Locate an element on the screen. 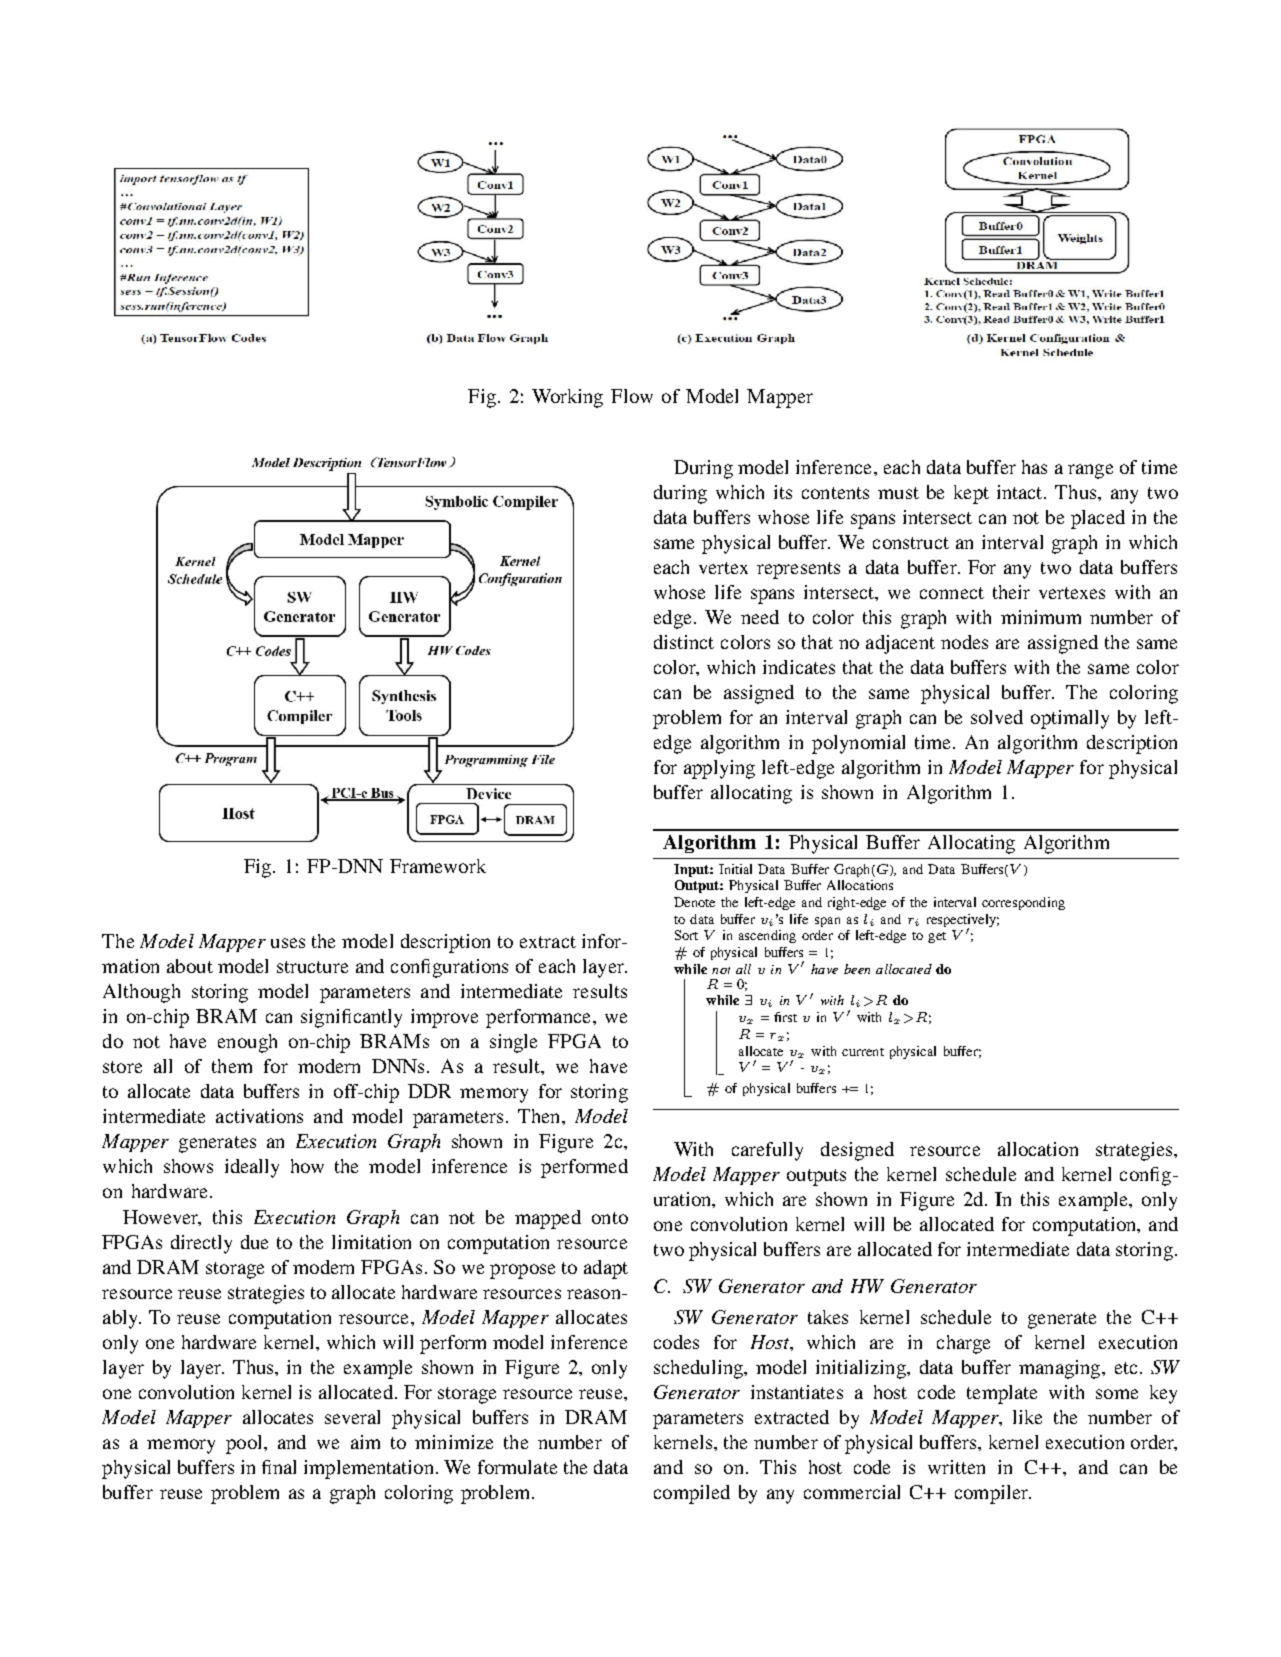 The width and height of the screenshot is (1281, 1657). Flow is located at coordinates (632, 396).
